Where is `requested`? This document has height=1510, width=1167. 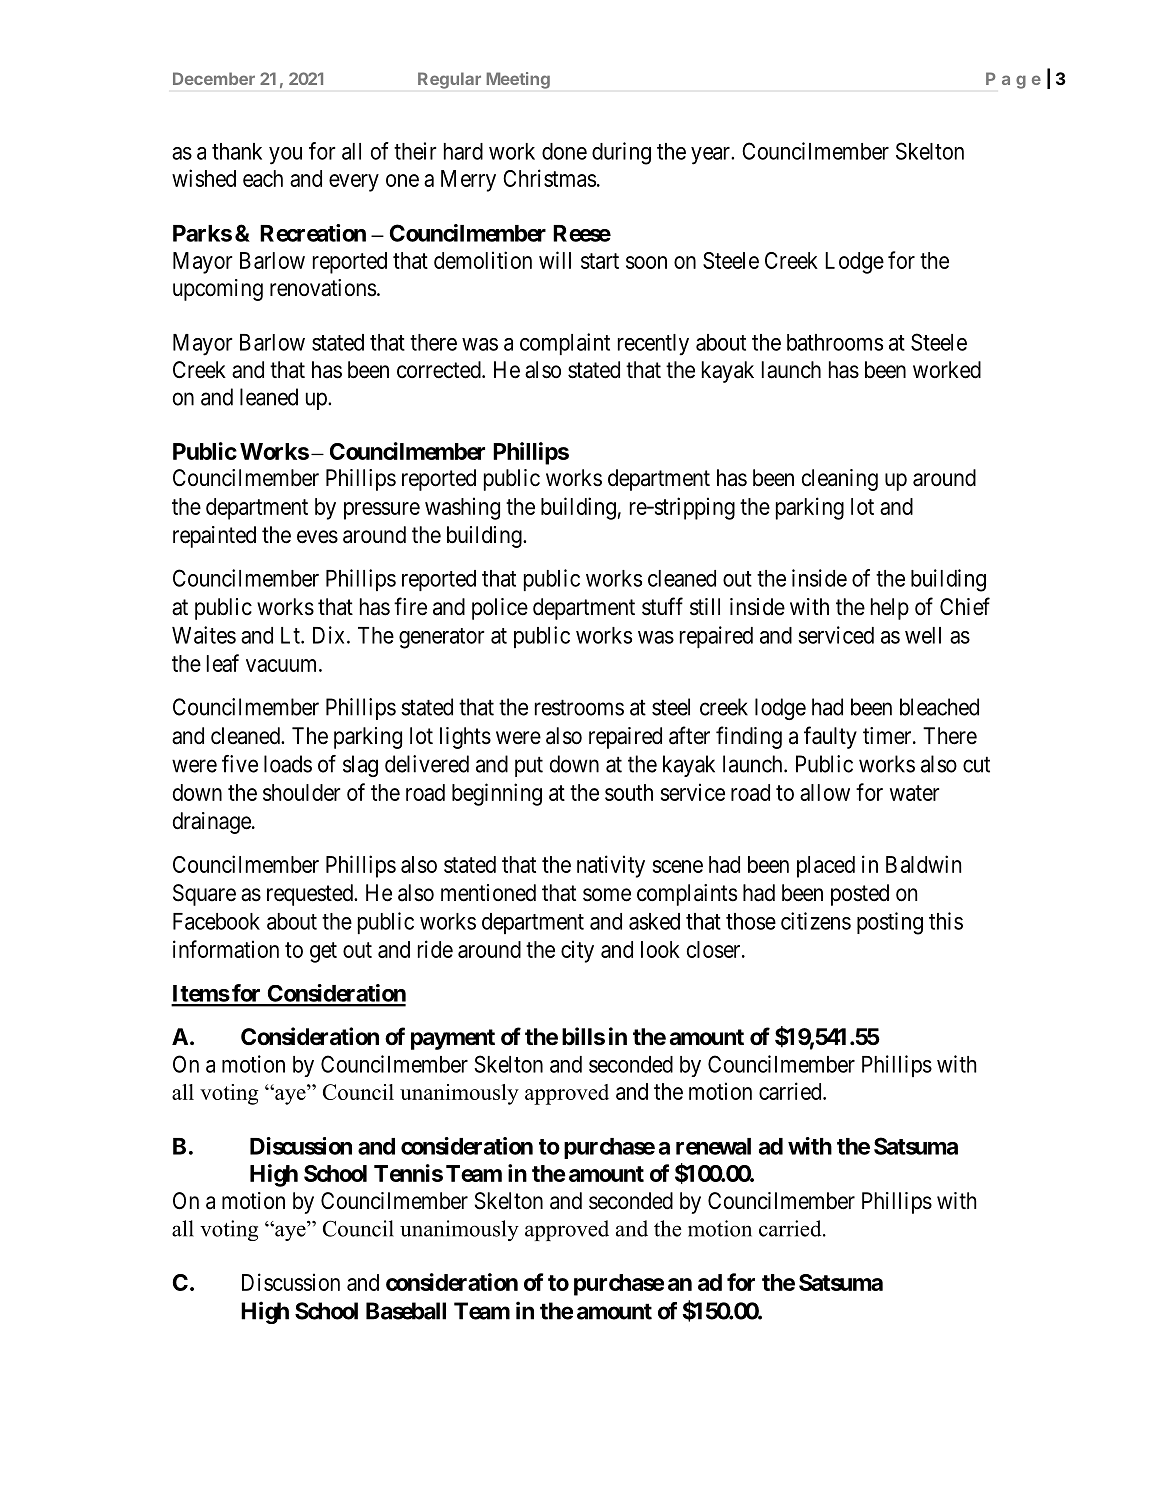 requested is located at coordinates (311, 895).
